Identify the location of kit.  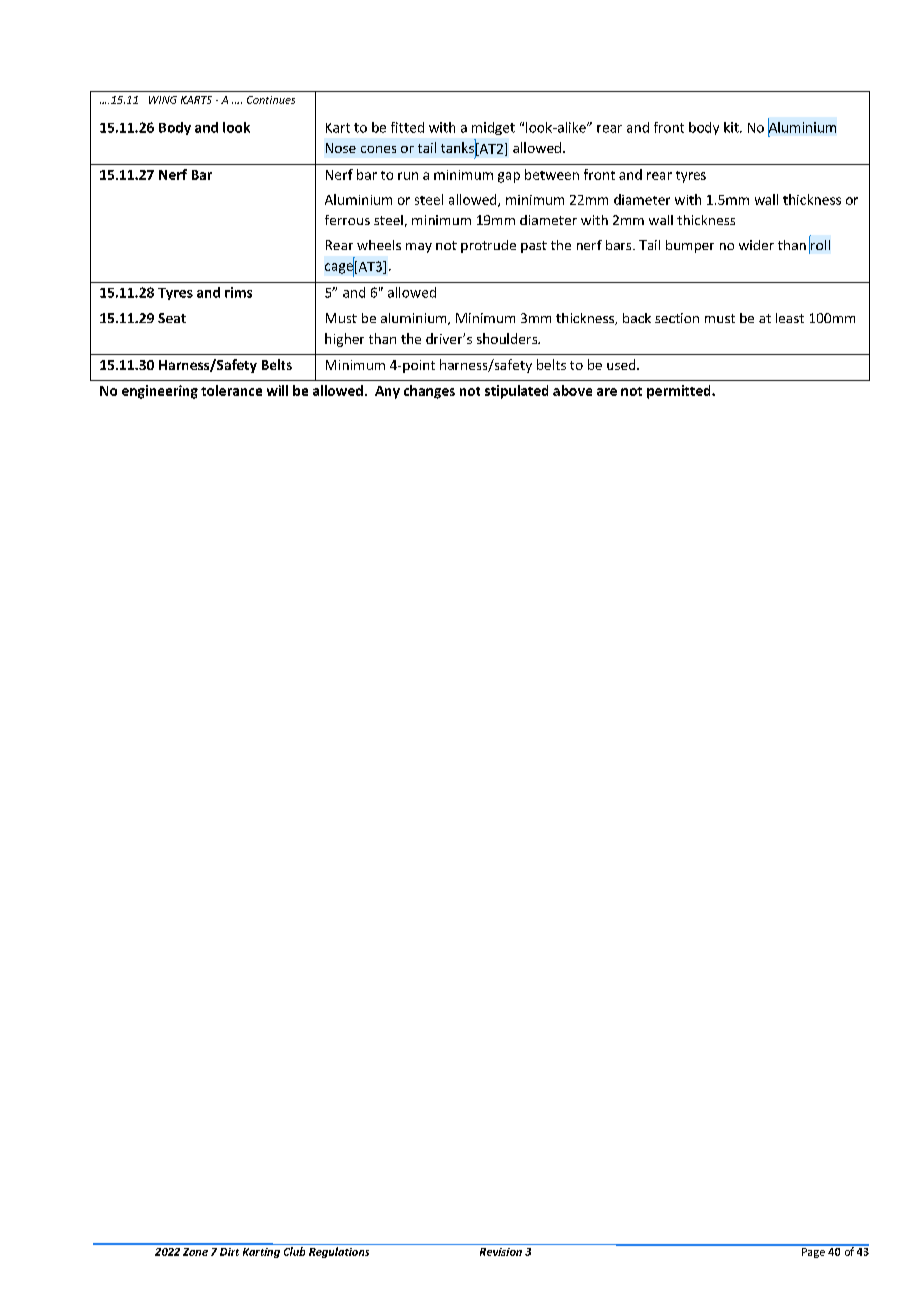
(732, 127).
